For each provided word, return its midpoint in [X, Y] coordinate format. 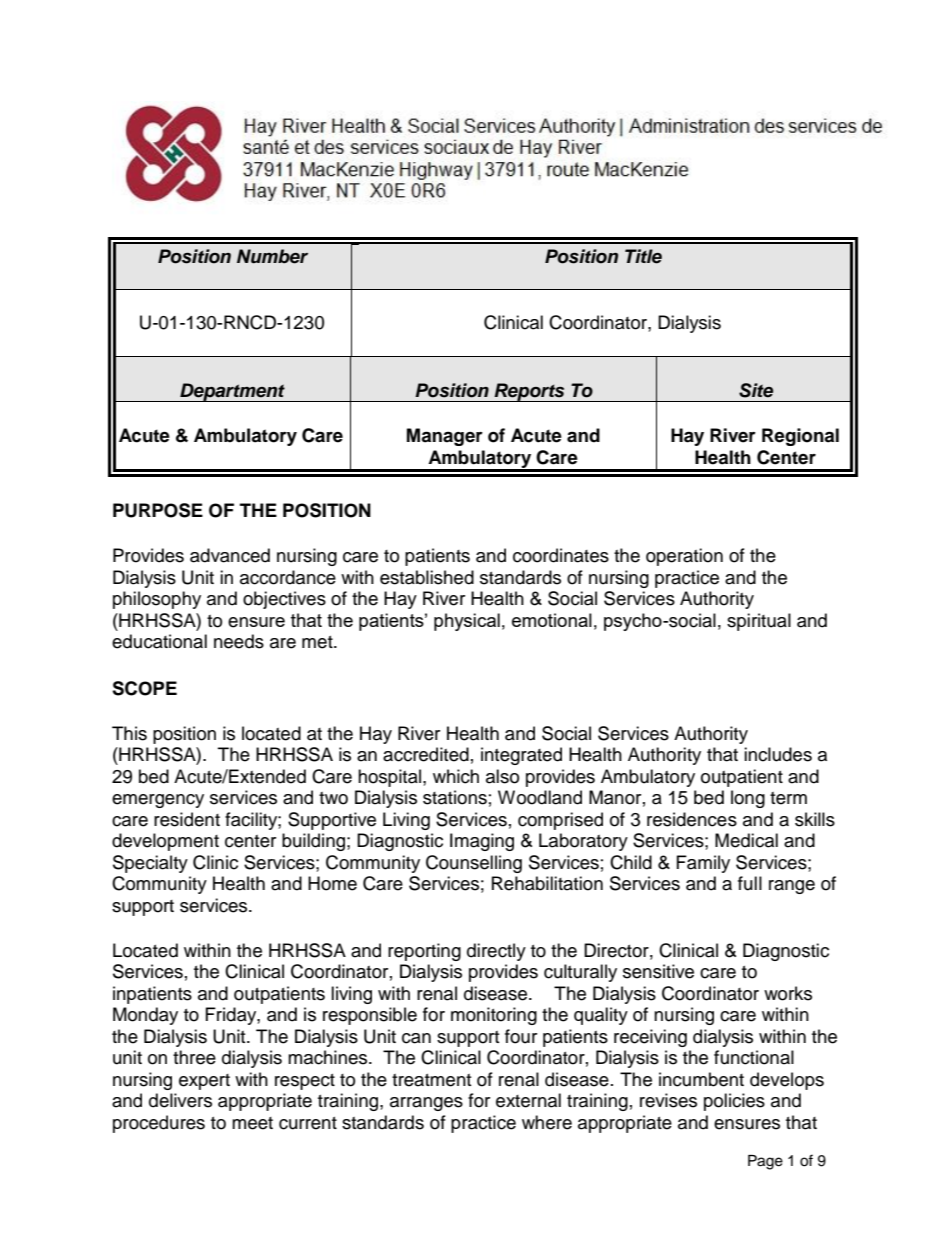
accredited [426, 754]
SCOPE [144, 688]
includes [778, 754]
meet [252, 1123]
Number [272, 256]
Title [643, 256]
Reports [529, 392]
